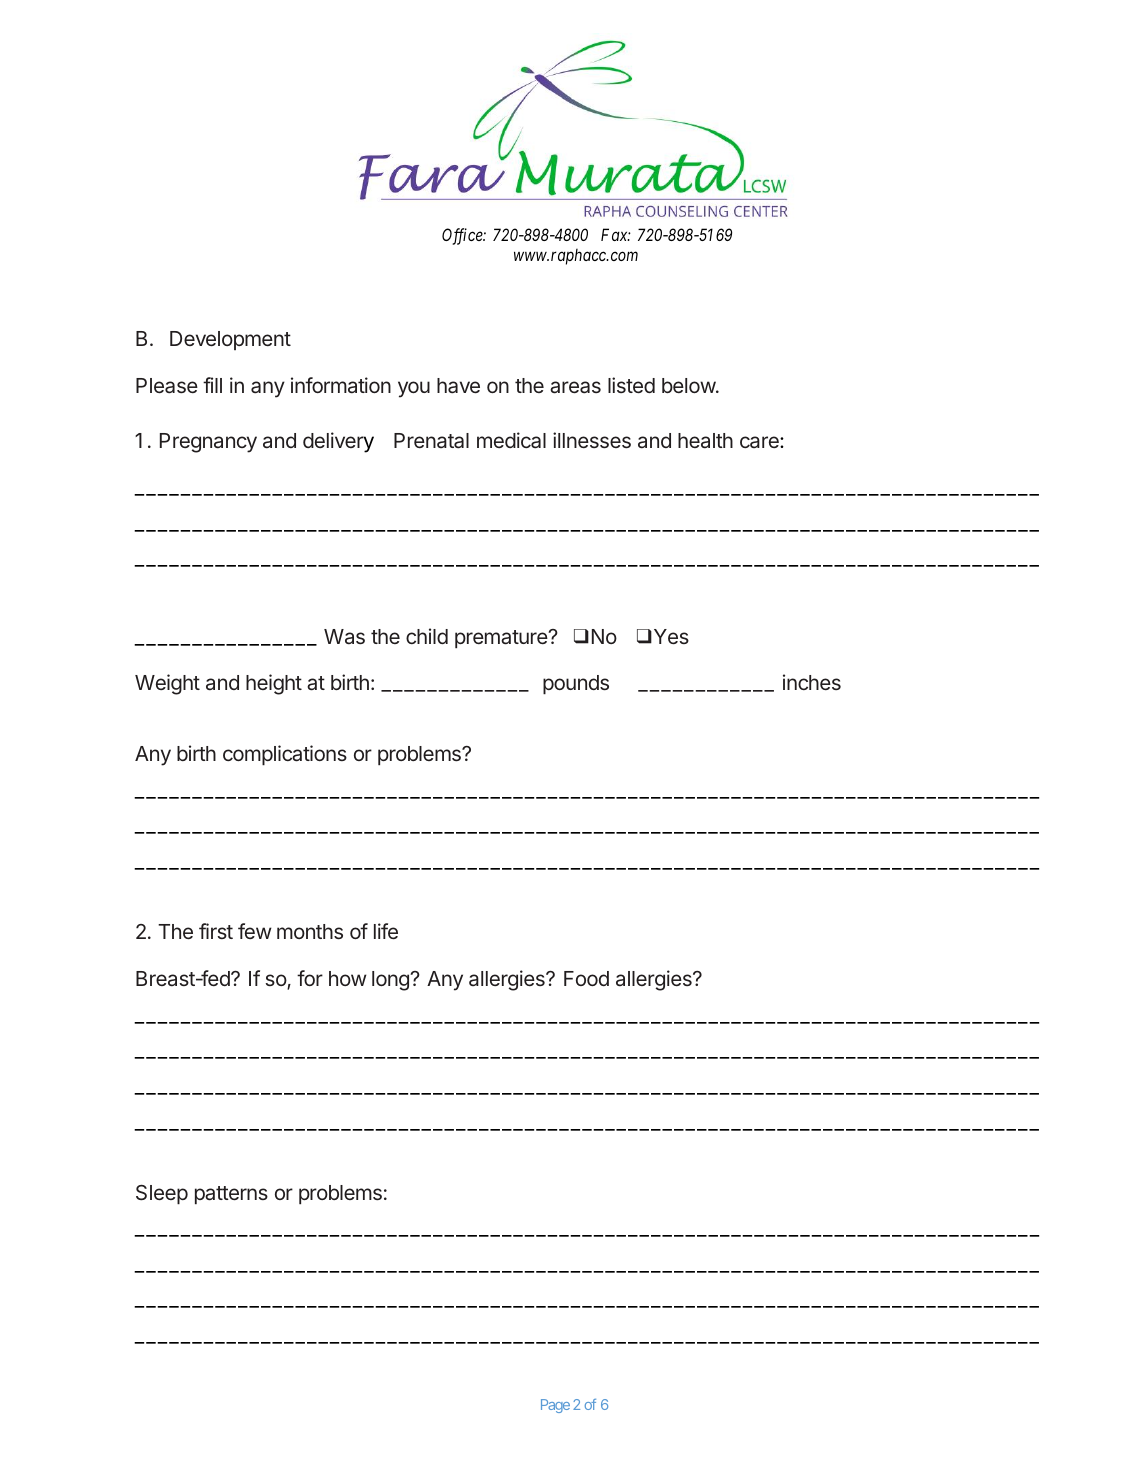 Image resolution: width=1147 pixels, height=1484 pixels. Describe the element at coordinates (689, 385) in the image. I see `below` at that location.
